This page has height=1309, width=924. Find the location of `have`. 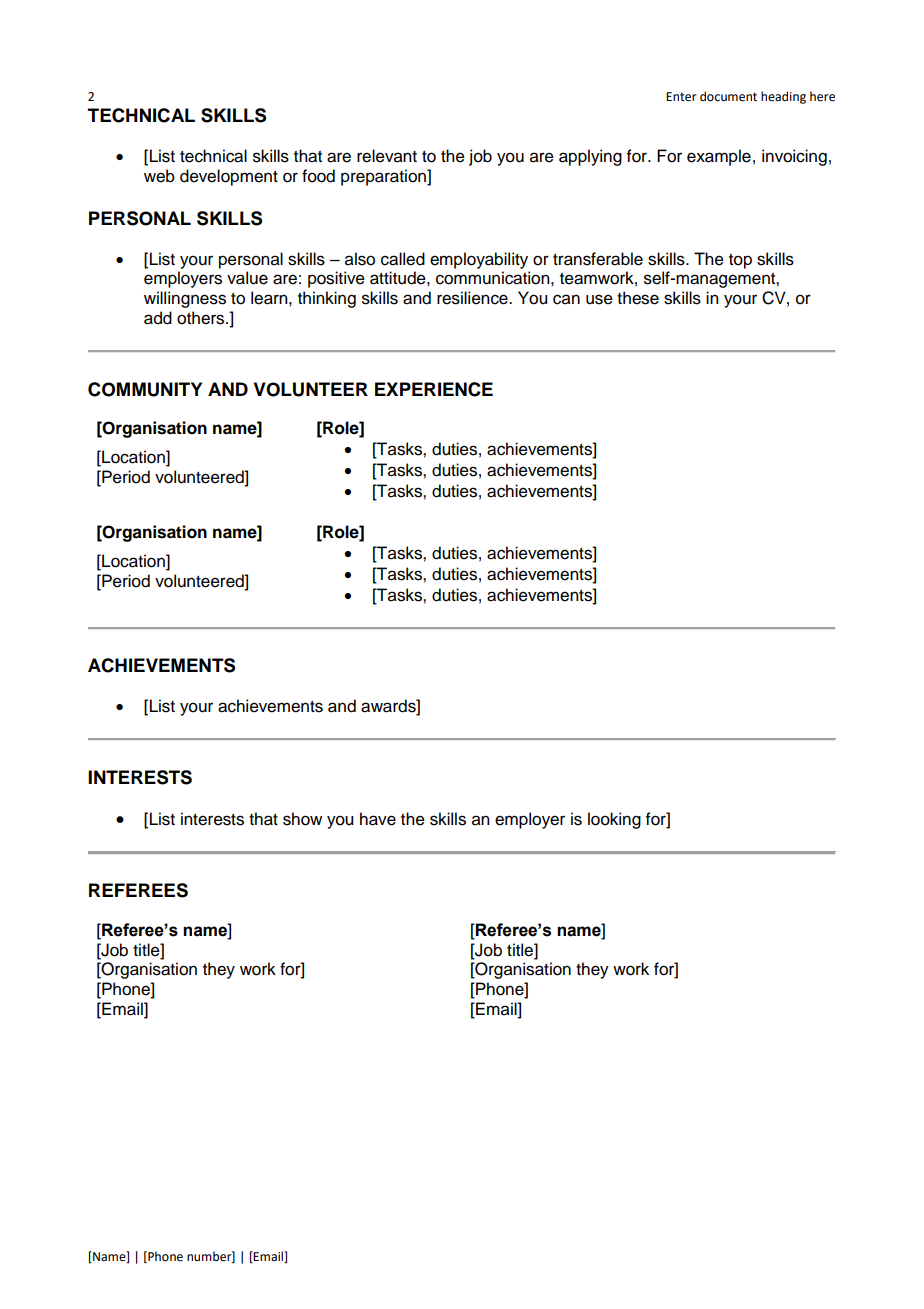

have is located at coordinates (378, 819).
